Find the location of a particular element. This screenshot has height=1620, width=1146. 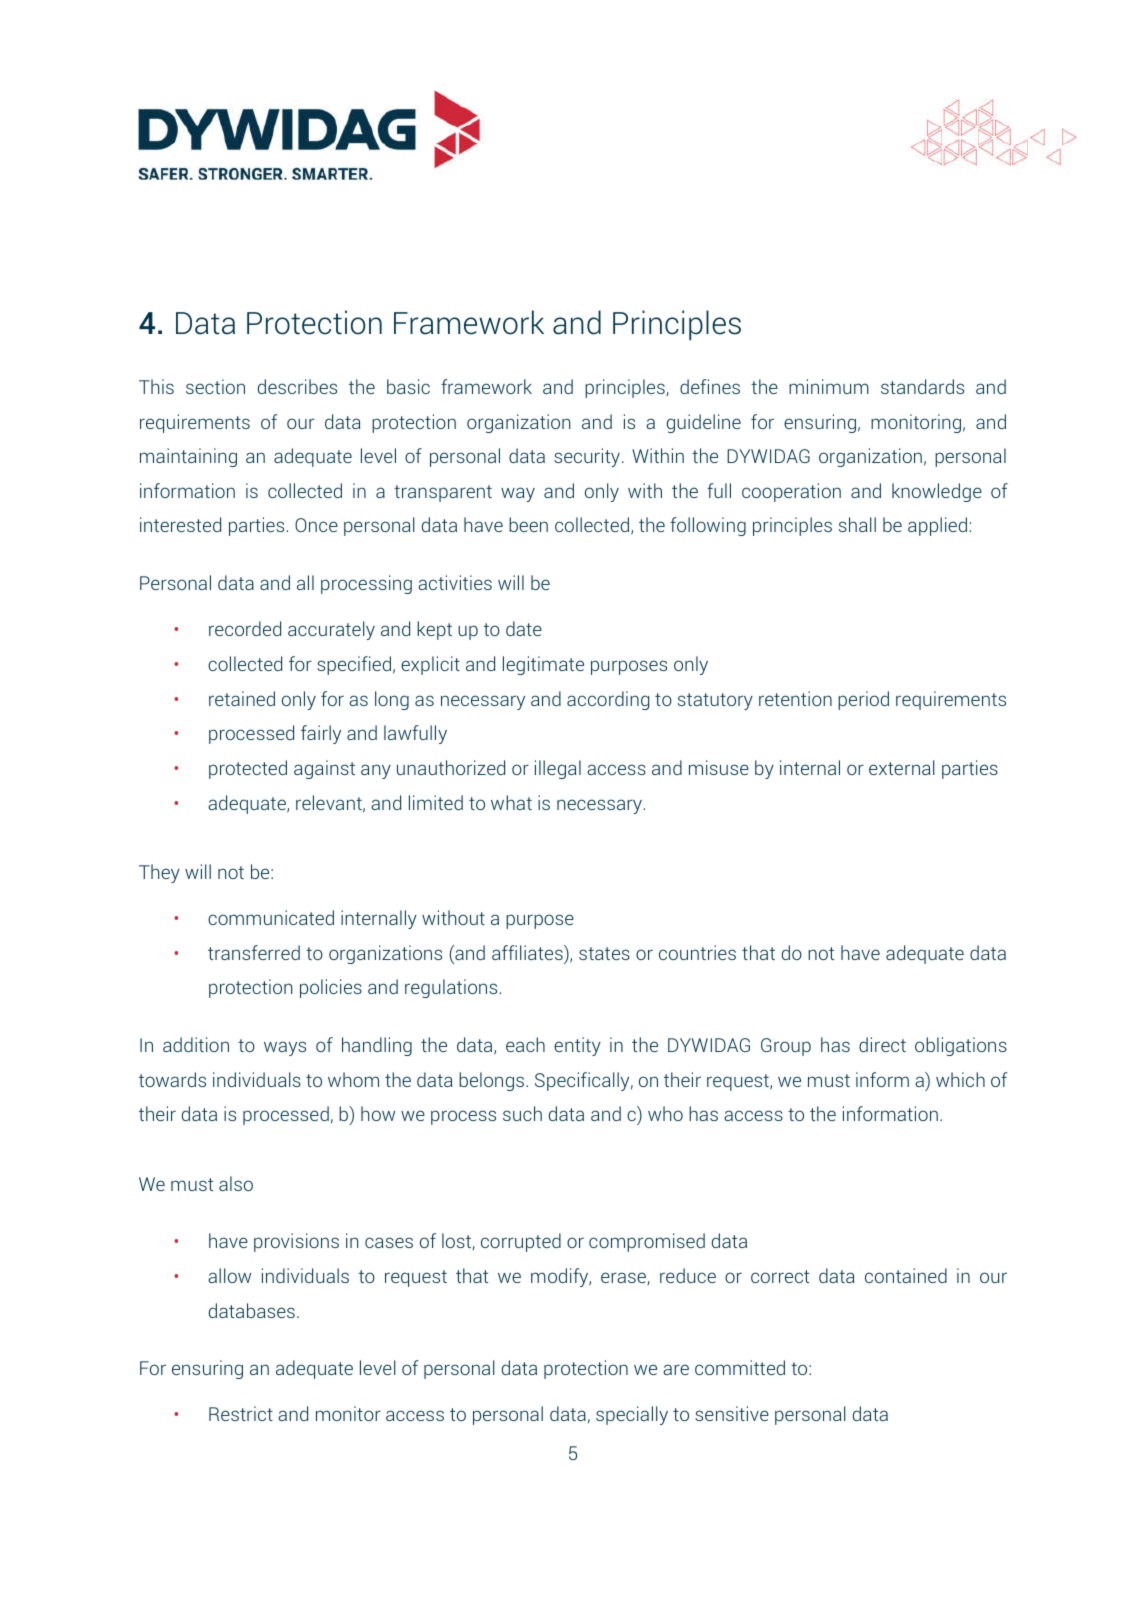

Restrict is located at coordinates (241, 1413).
